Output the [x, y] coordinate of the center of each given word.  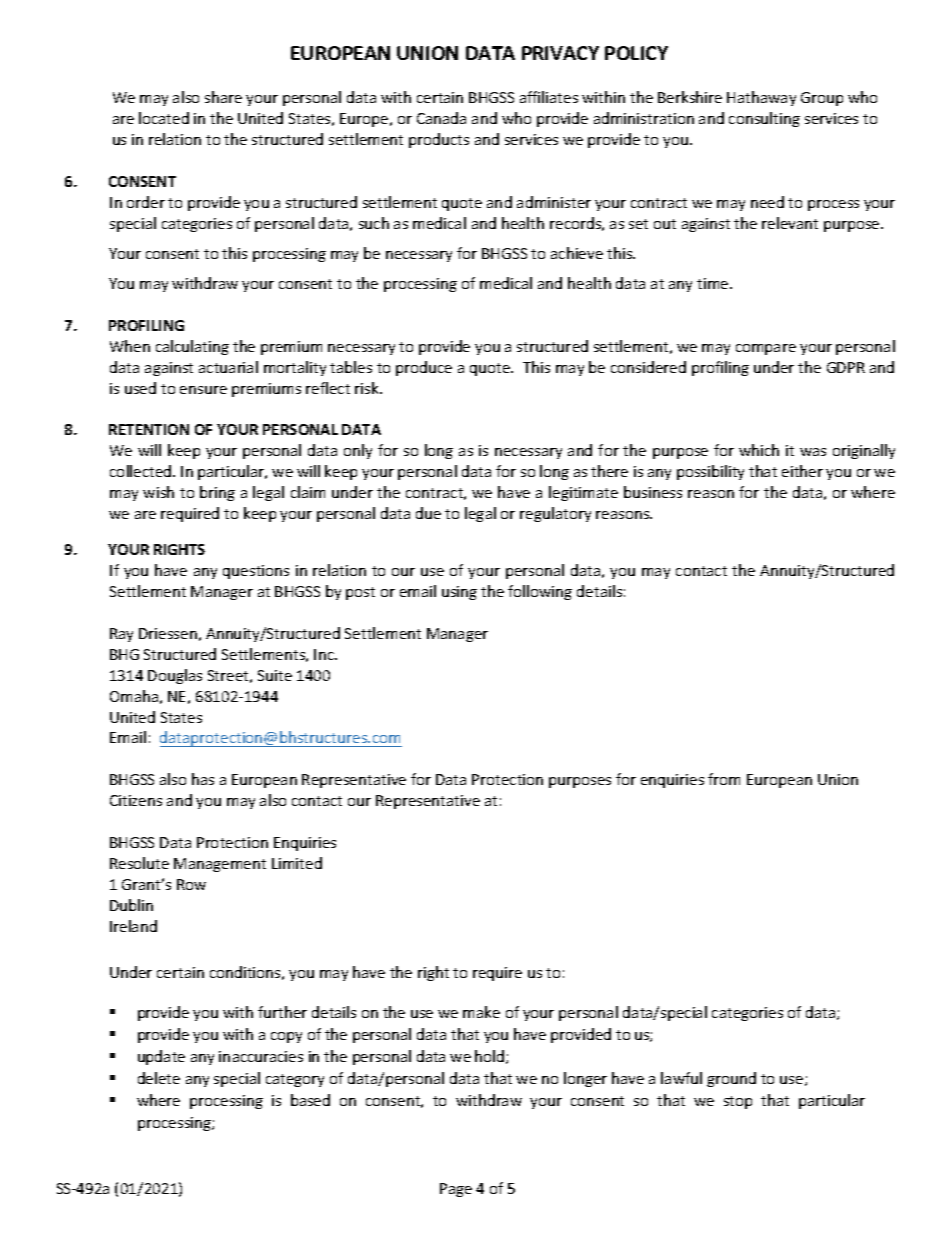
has [203, 779]
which [759, 450]
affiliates [549, 97]
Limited [297, 863]
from [724, 779]
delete [159, 1078]
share [223, 97]
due [428, 513]
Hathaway [761, 98]
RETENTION [149, 429]
